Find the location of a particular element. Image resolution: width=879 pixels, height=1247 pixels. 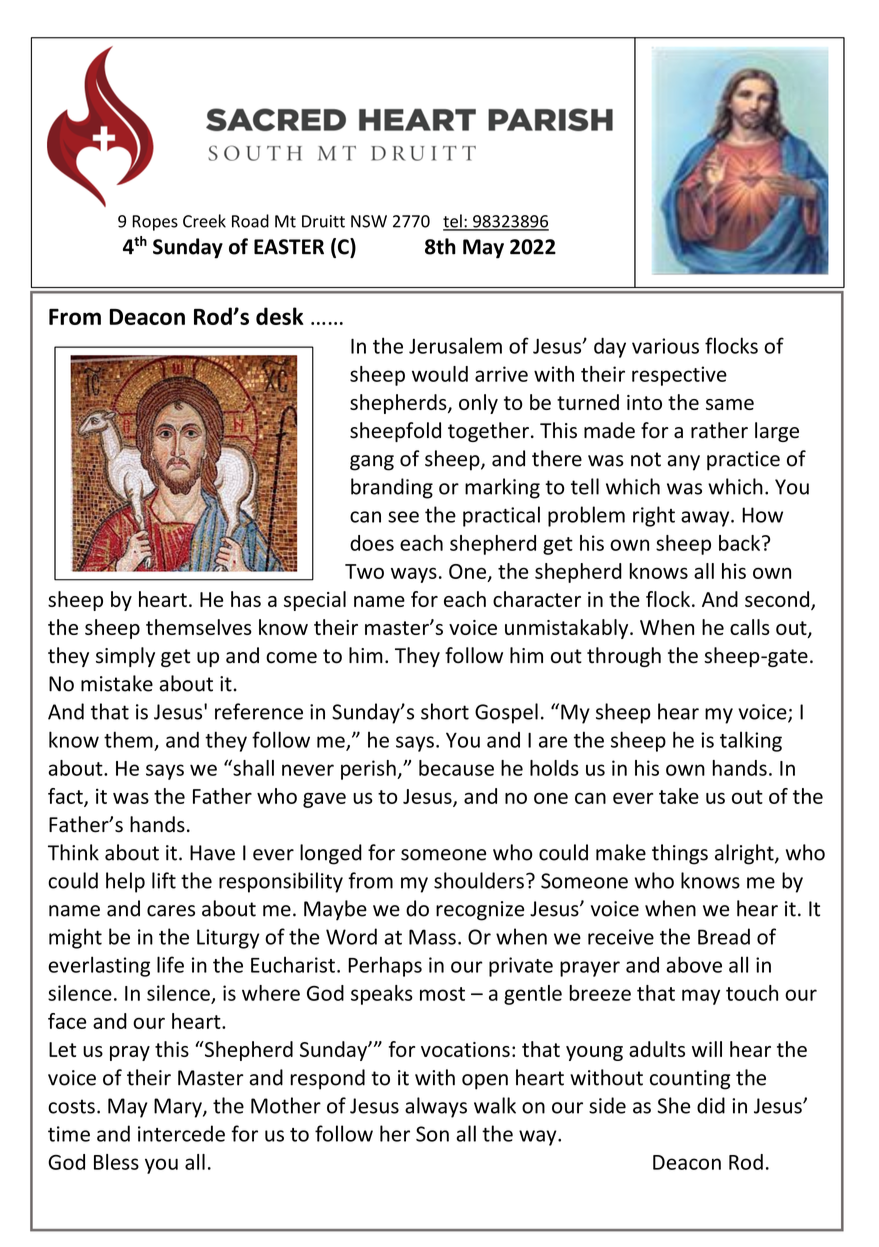

see is located at coordinates (403, 517).
